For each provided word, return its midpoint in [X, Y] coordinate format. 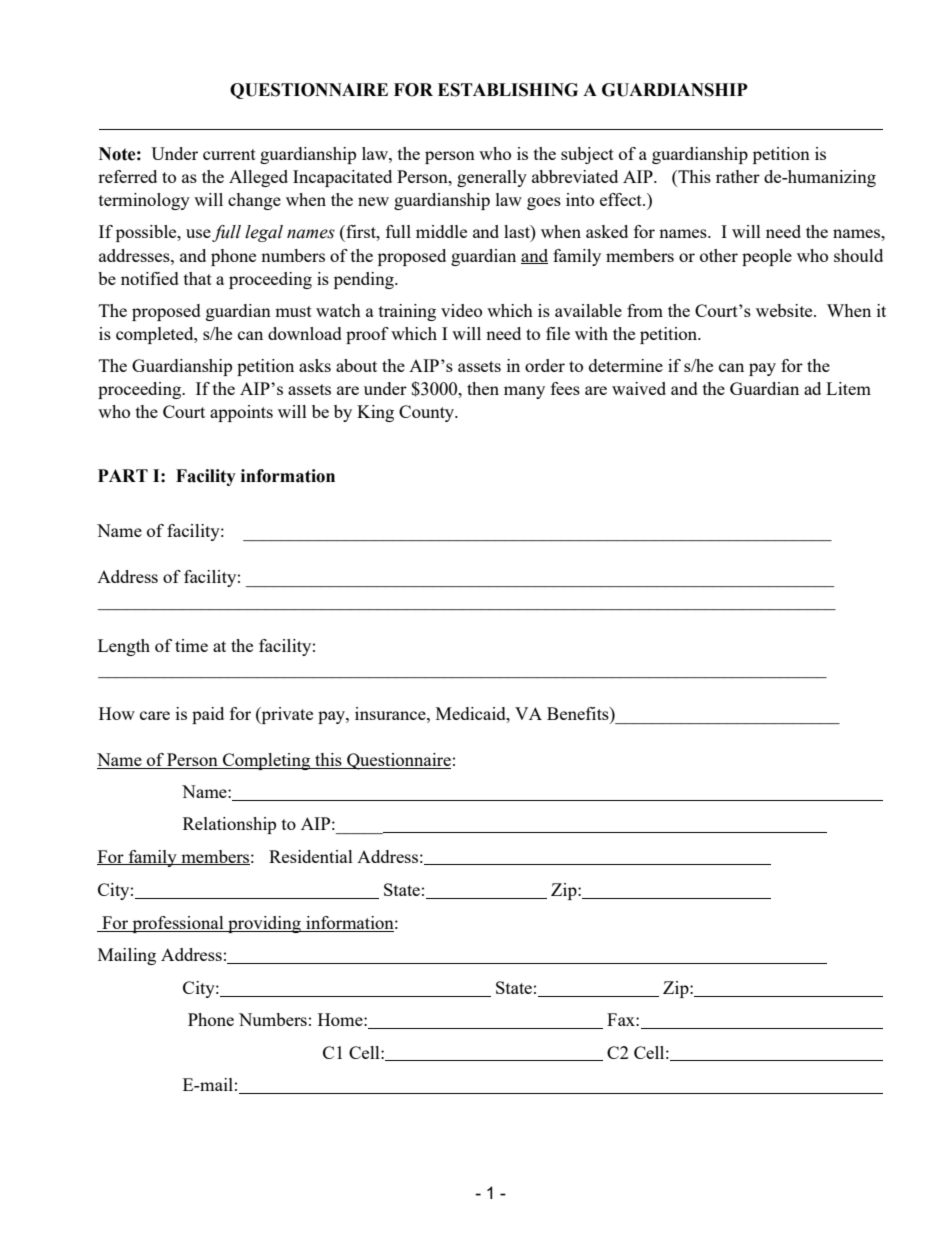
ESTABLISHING [508, 90]
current [229, 154]
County [428, 413]
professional [178, 924]
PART [123, 475]
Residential [311, 856]
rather [738, 176]
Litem [848, 388]
